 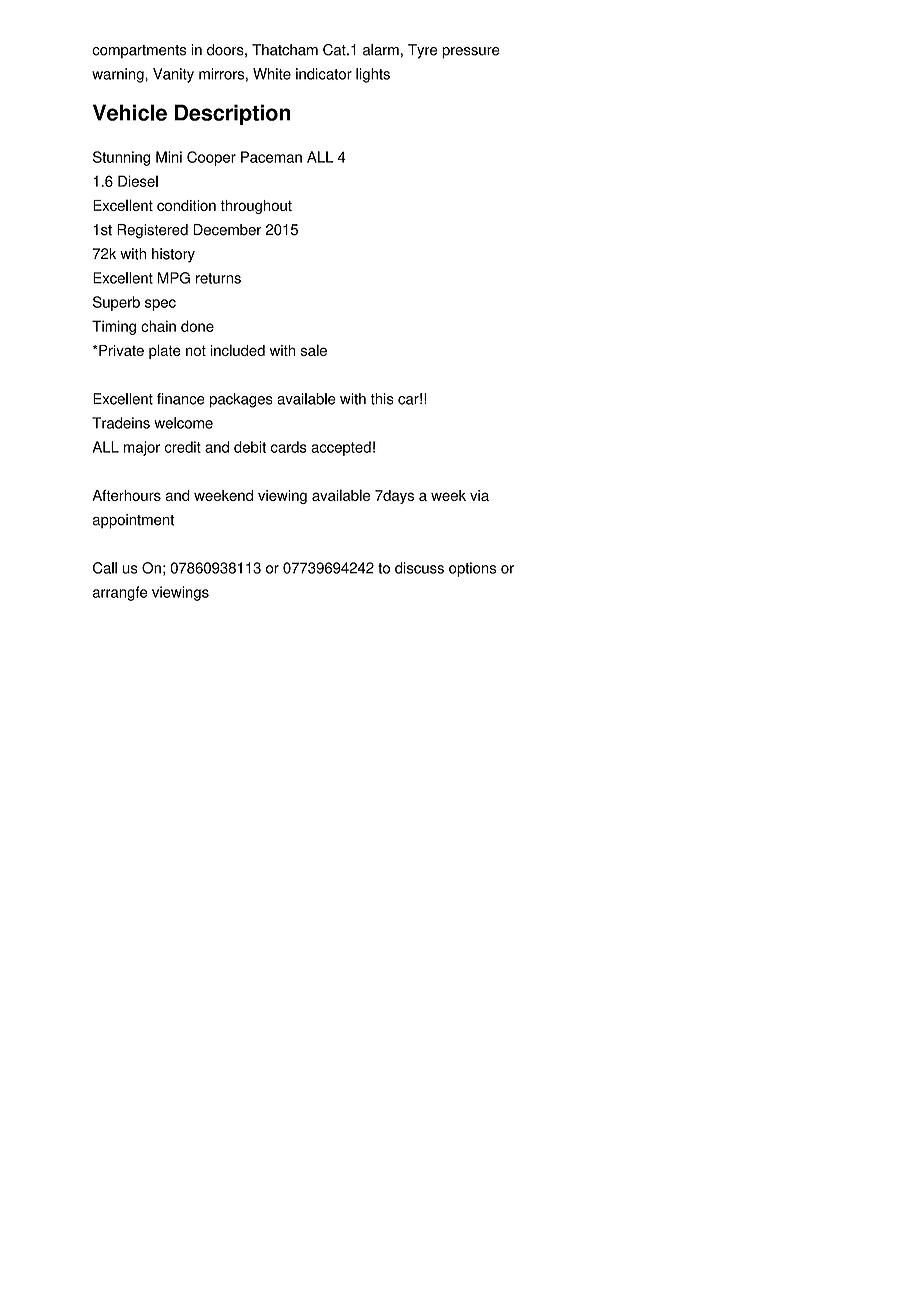 I want to click on spec, so click(x=160, y=305).
